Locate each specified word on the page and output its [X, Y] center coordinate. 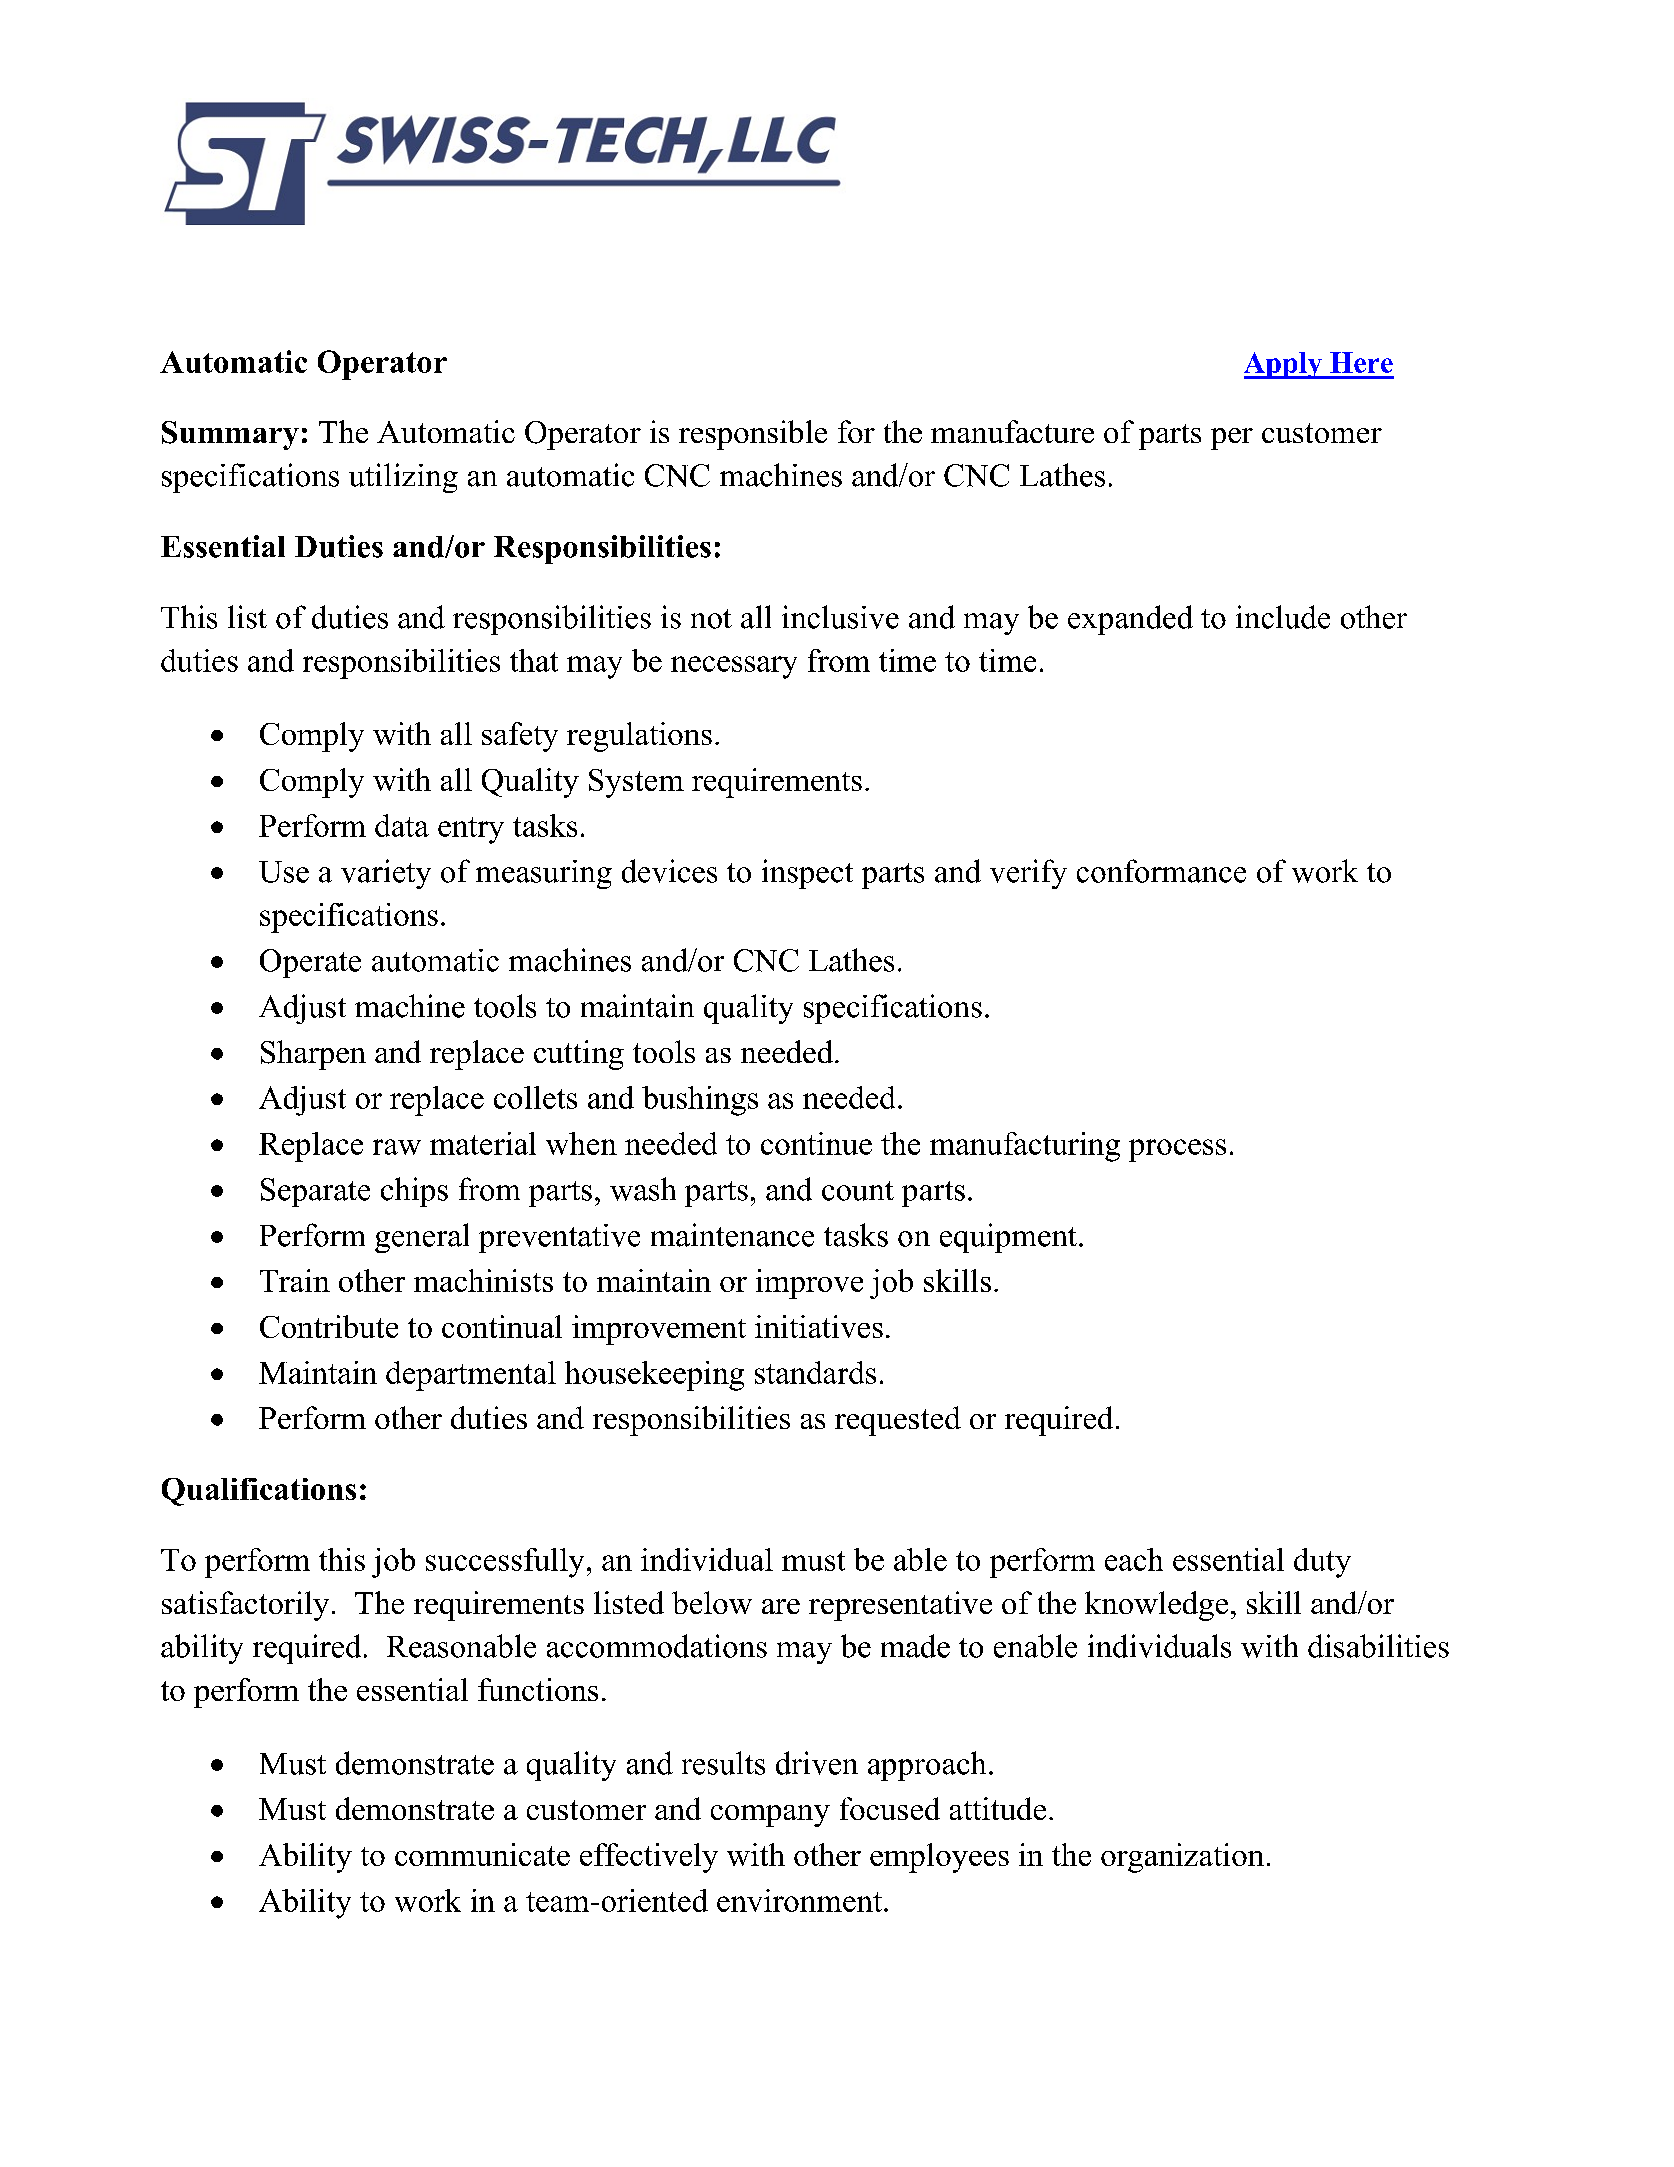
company [770, 1816]
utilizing [403, 478]
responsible [753, 435]
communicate [482, 1854]
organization [1182, 1858]
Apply [1284, 365]
